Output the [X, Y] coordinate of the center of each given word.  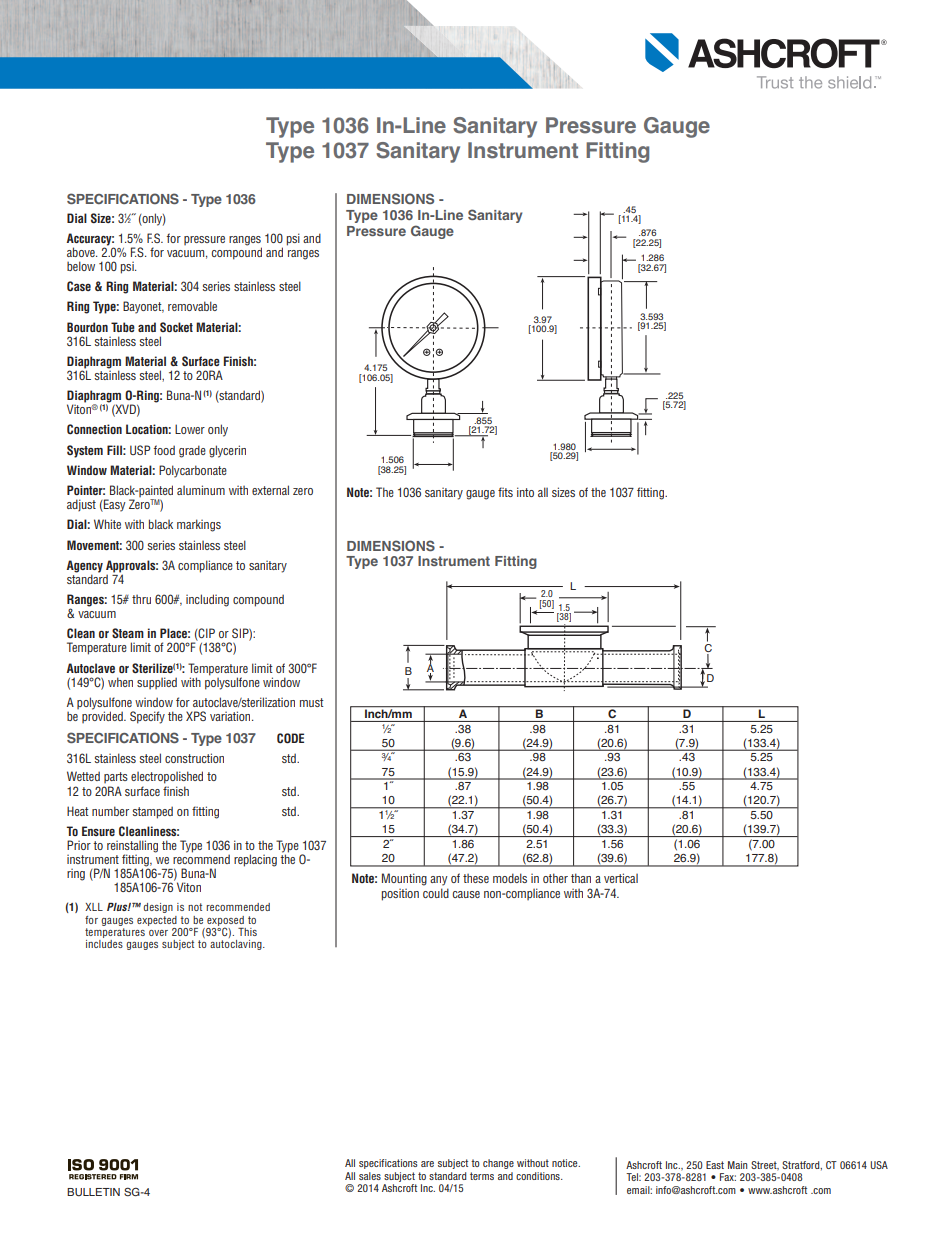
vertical [621, 878]
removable [192, 306]
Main [737, 1165]
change [498, 1164]
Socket [176, 327]
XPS [196, 716]
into [525, 492]
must [312, 702]
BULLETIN [93, 1192]
